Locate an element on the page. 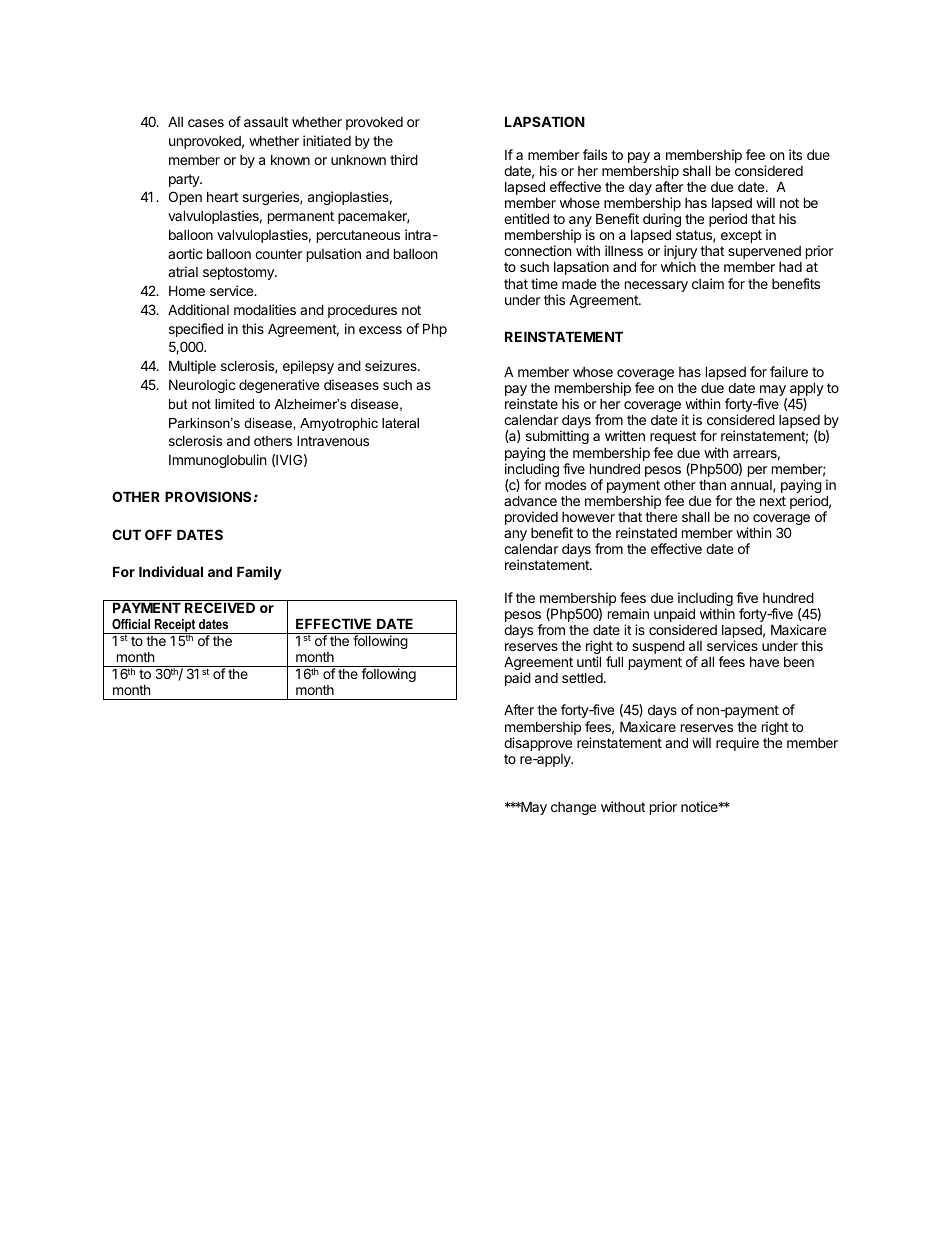 The width and height of the page is (952, 1233). Multiple is located at coordinates (192, 367).
